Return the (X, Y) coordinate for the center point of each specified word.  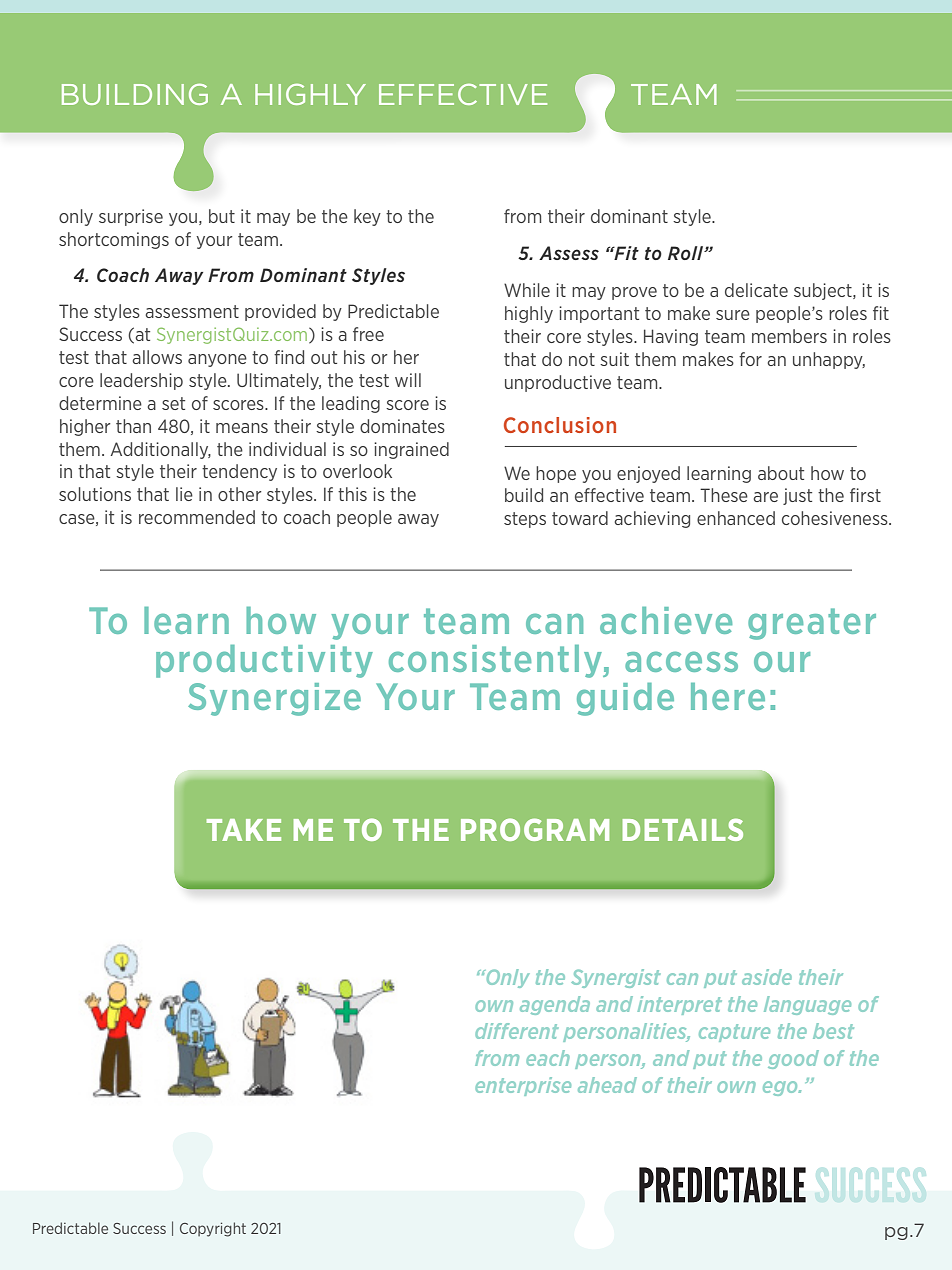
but (222, 216)
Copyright (213, 1229)
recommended (197, 517)
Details (683, 829)
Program (535, 829)
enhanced (736, 518)
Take (244, 830)
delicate (756, 290)
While (527, 290)
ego (781, 1088)
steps (525, 520)
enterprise (523, 1086)
